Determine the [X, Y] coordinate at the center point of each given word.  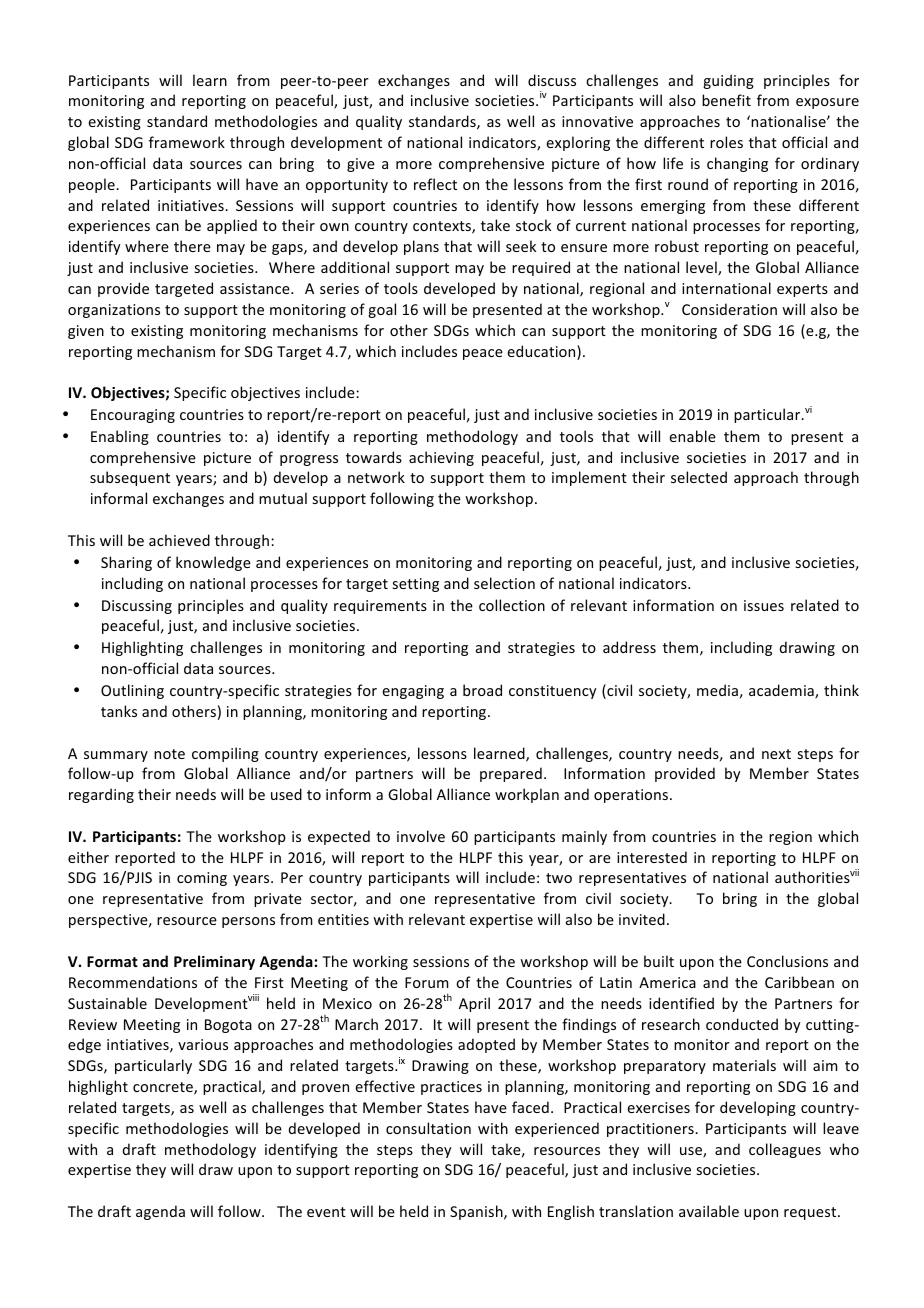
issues [764, 605]
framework [187, 142]
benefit [726, 100]
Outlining [132, 691]
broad [482, 690]
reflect [435, 184]
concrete [164, 1088]
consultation [428, 1128]
